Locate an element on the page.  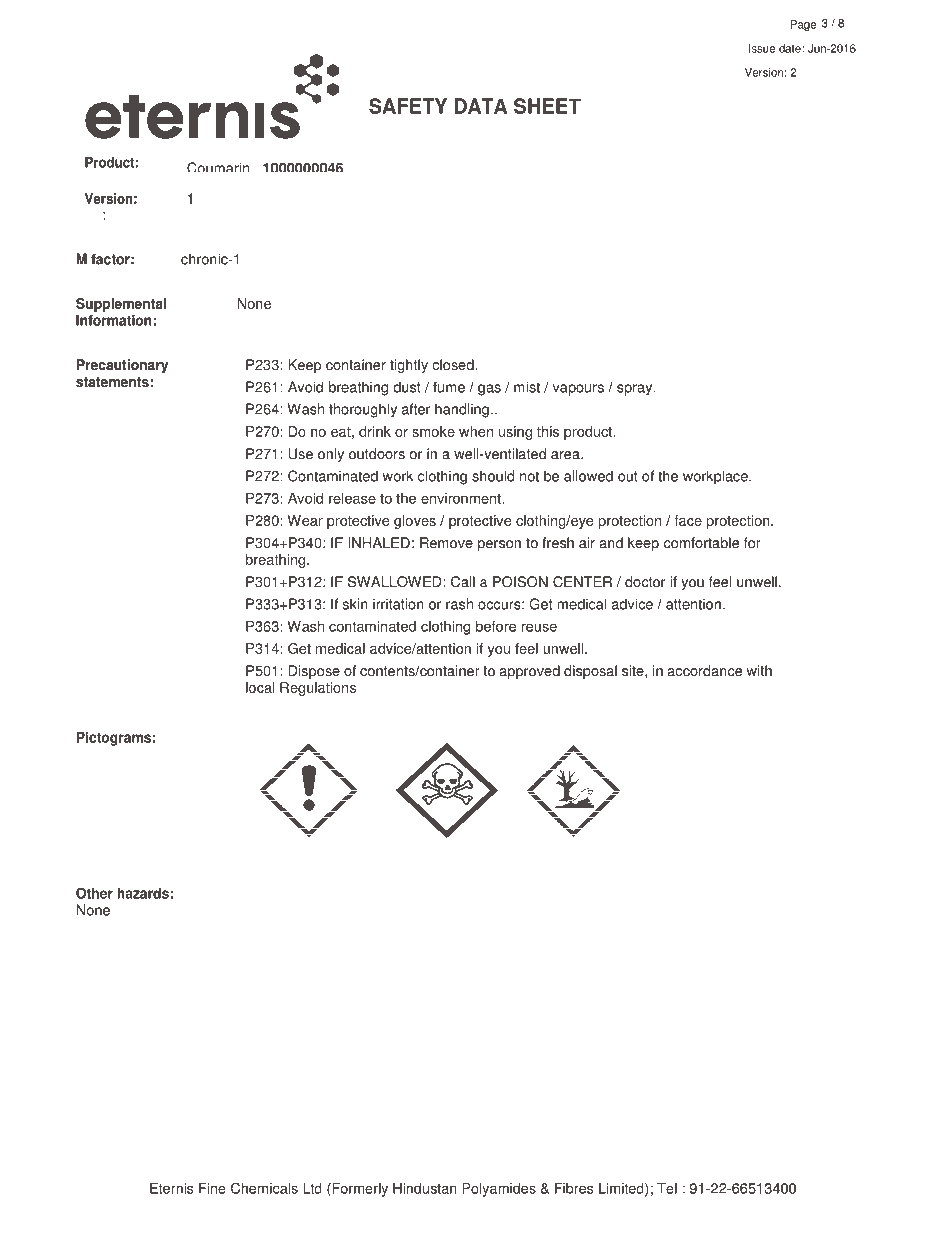
approved is located at coordinates (530, 672).
